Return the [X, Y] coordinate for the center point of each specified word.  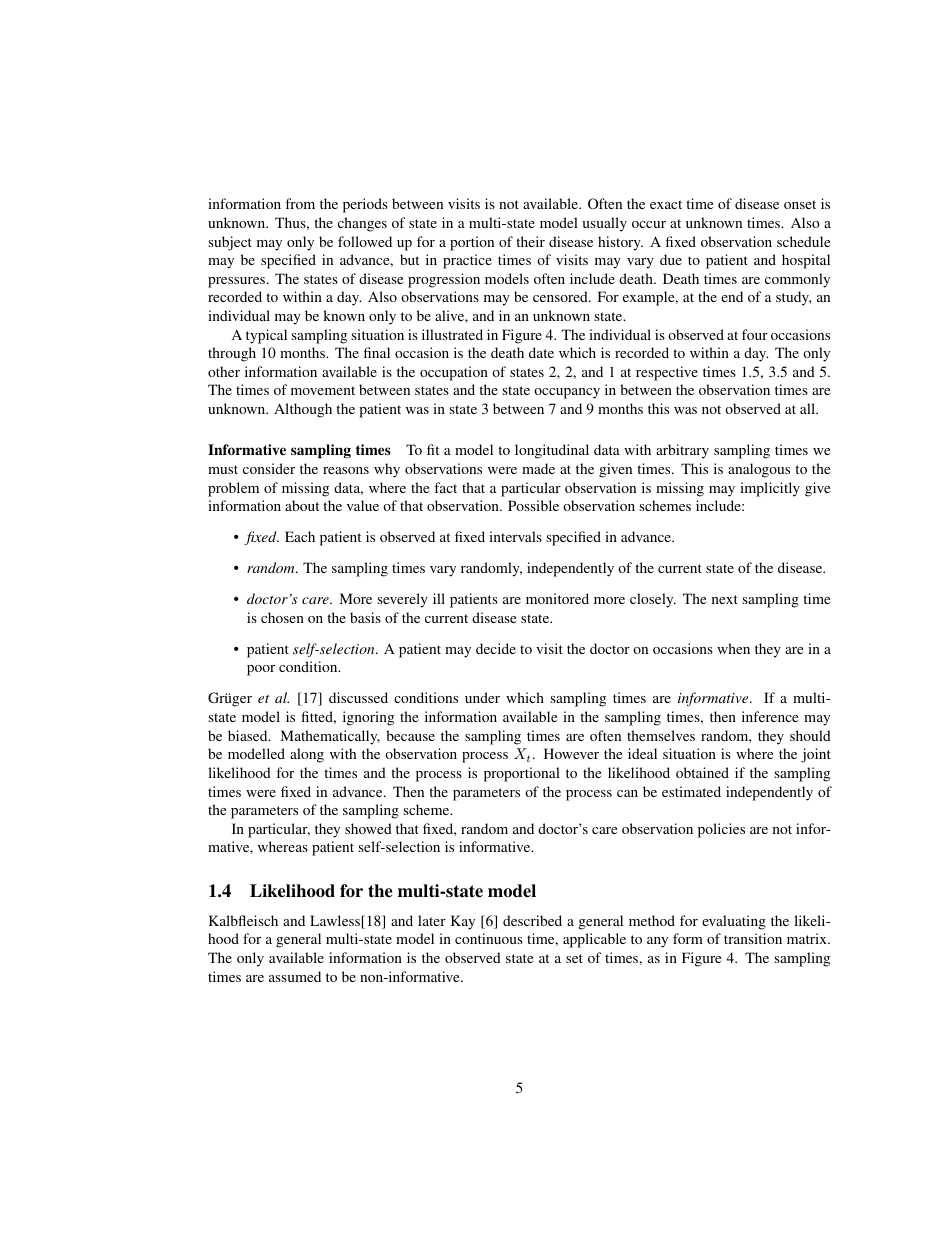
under [482, 697]
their [530, 241]
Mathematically [330, 737]
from [300, 203]
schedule [803, 241]
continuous [489, 938]
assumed [295, 976]
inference [770, 716]
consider [269, 468]
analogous [759, 470]
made [538, 468]
